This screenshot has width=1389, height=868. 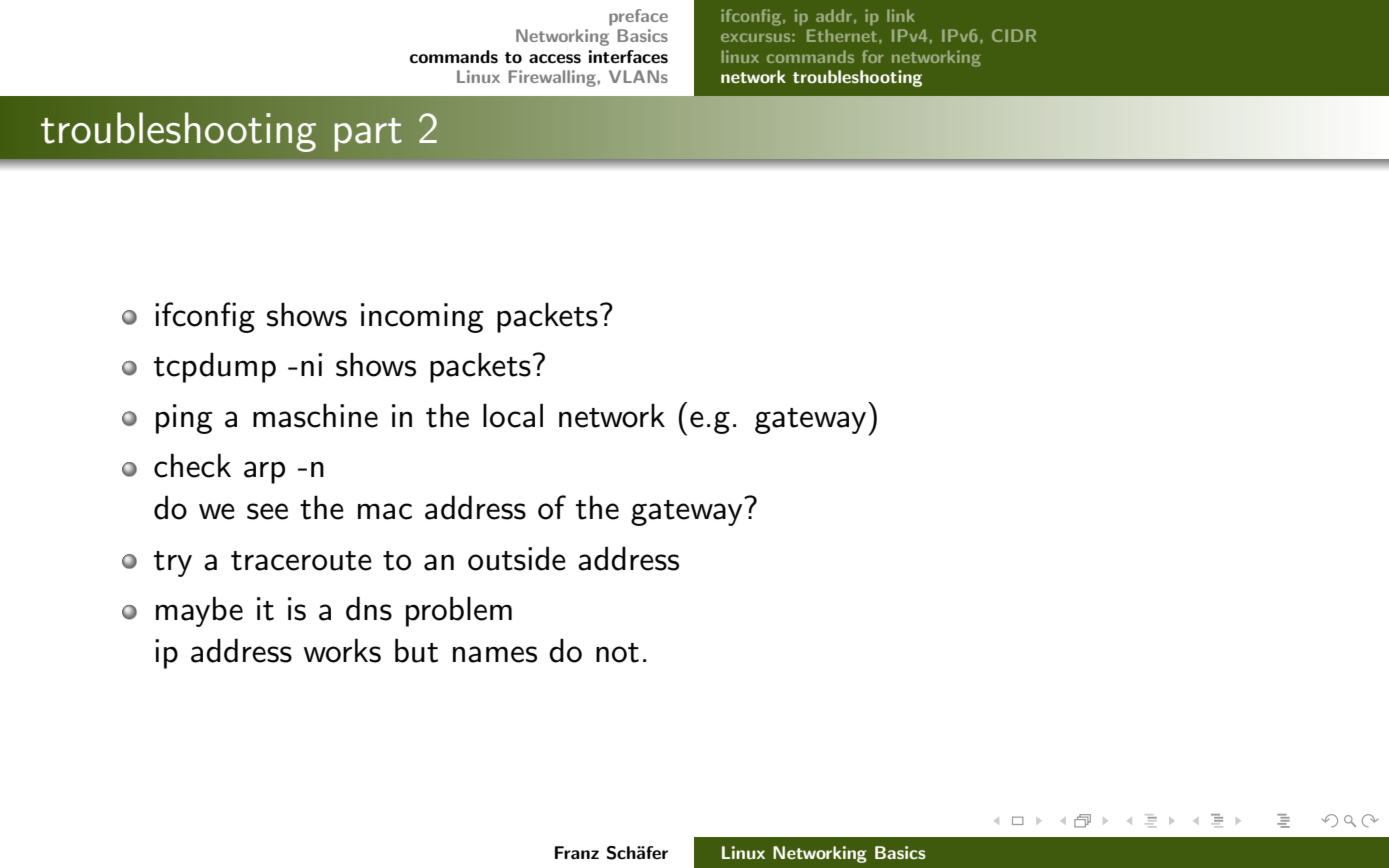 What do you see at coordinates (422, 318) in the screenshot?
I see `incoming` at bounding box center [422, 318].
